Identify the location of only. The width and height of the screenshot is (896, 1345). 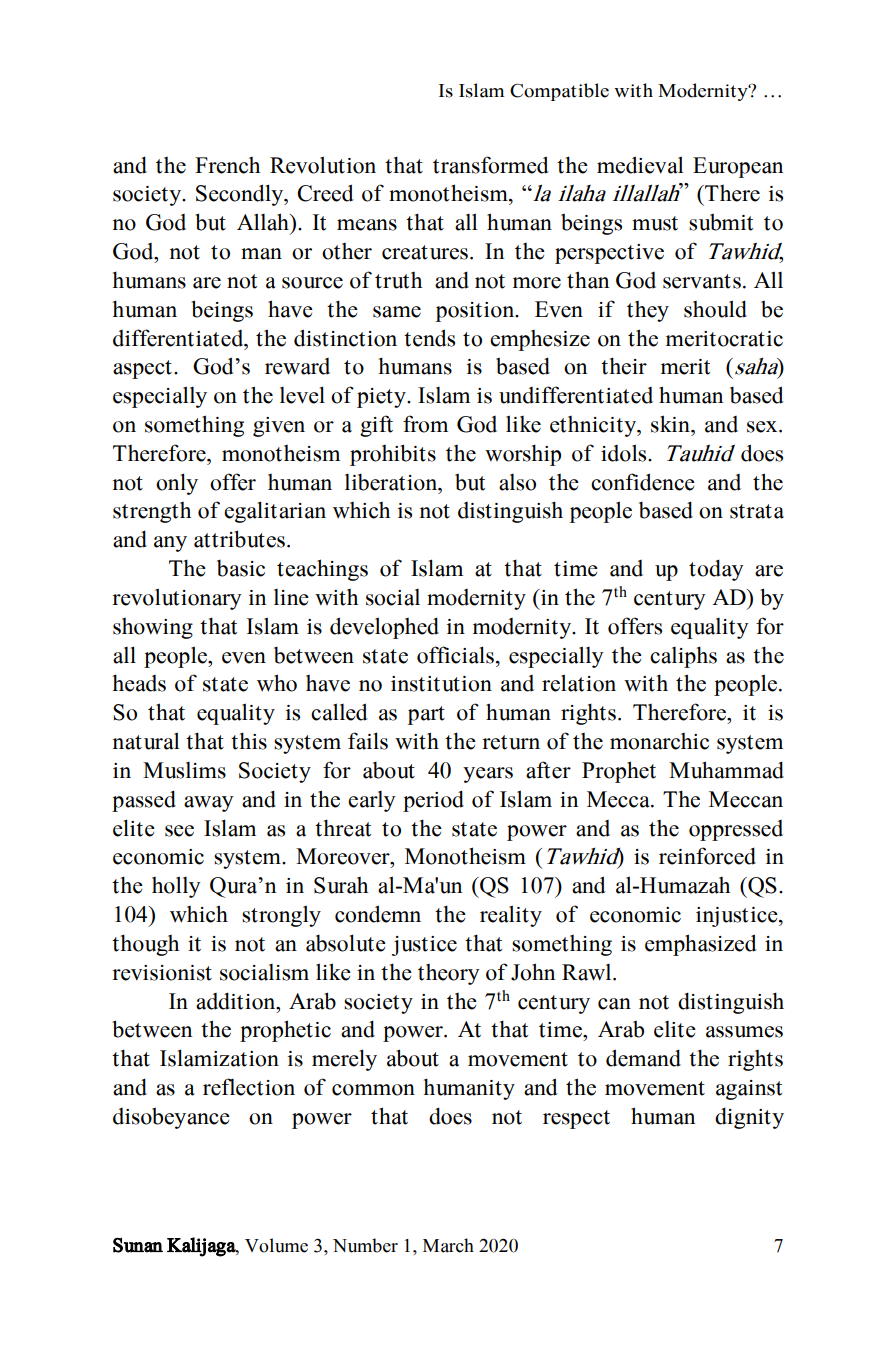
(177, 484).
